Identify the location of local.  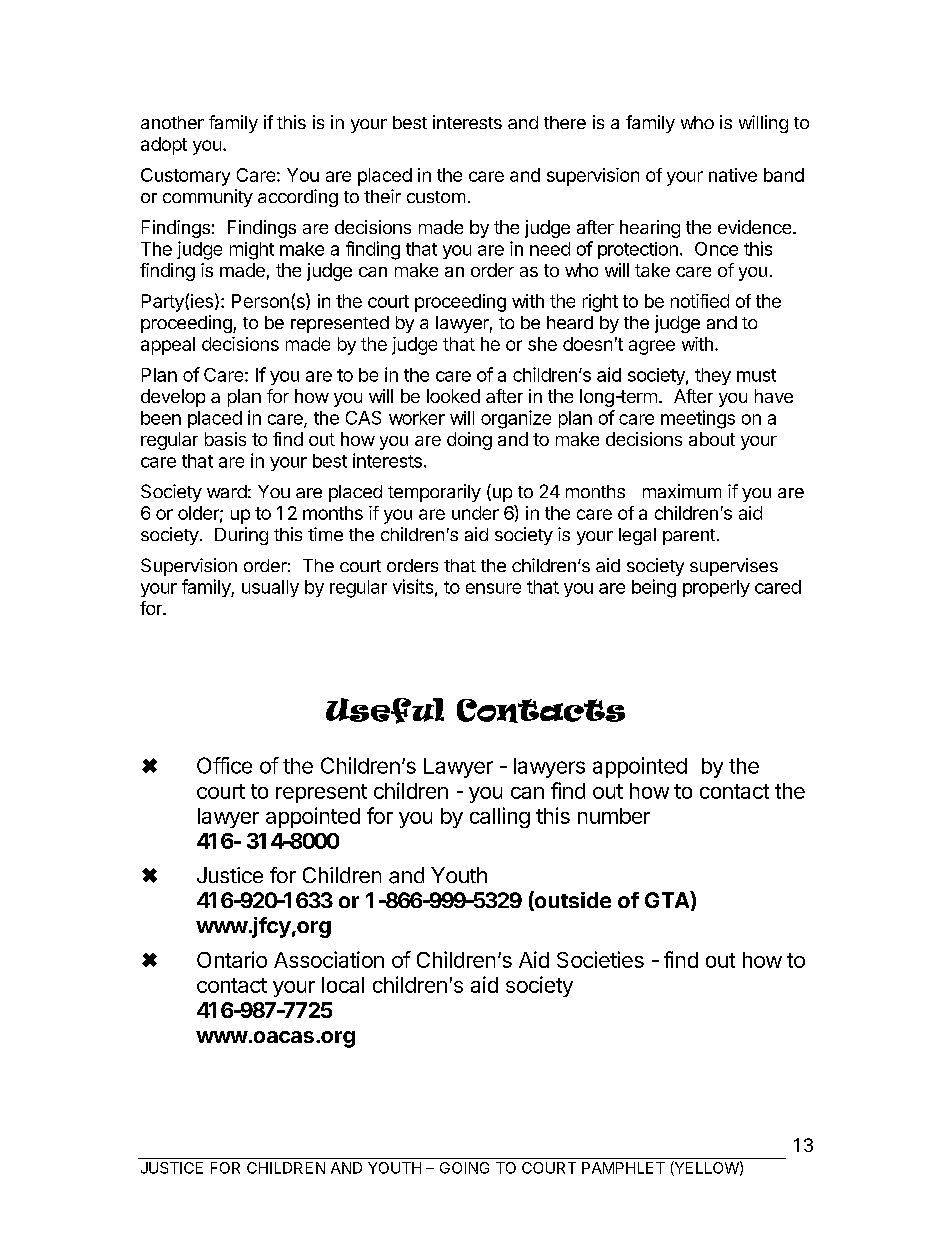
(343, 985).
